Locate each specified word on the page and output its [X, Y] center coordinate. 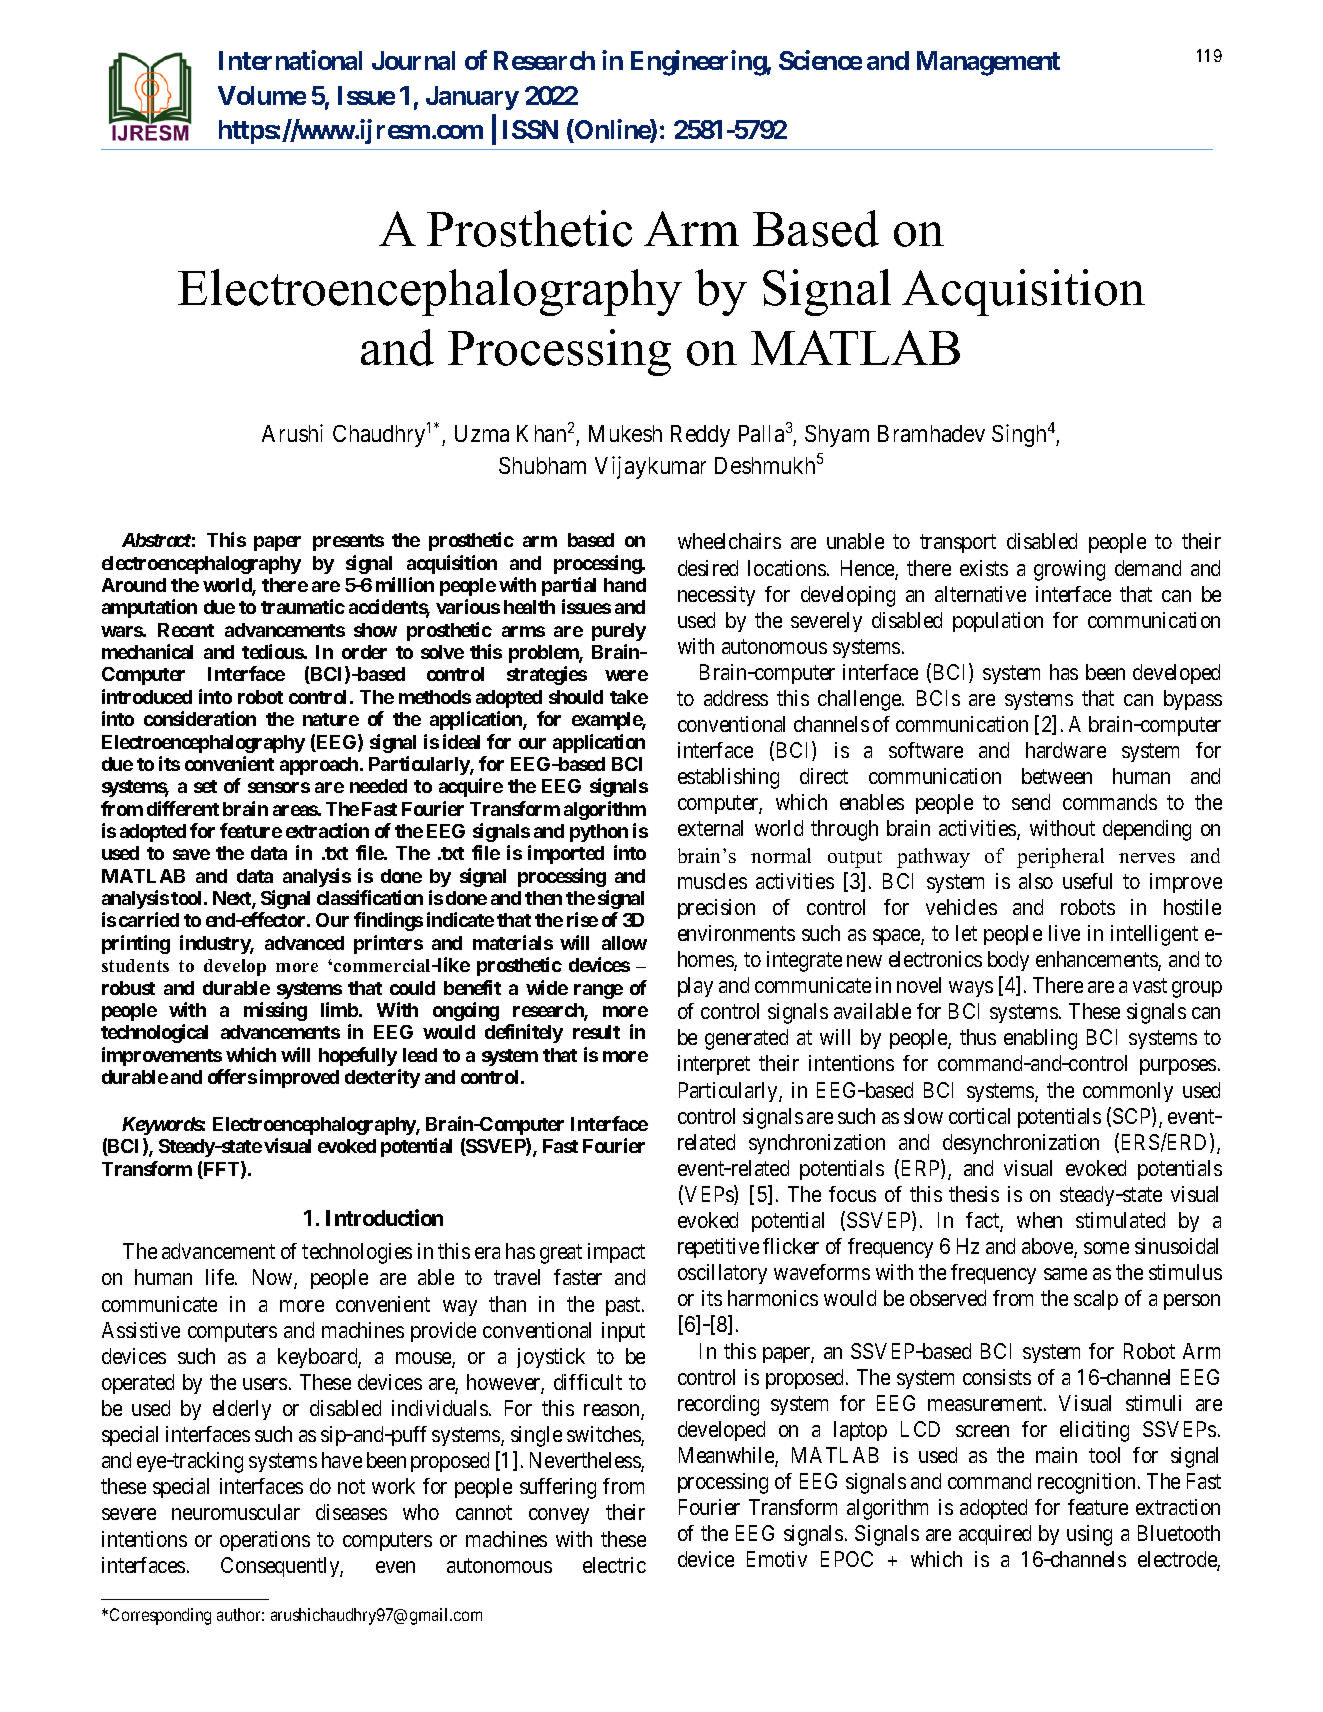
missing [275, 1011]
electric [614, 1565]
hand [625, 585]
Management [988, 63]
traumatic [303, 606]
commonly [1128, 1092]
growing [1069, 570]
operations [265, 1541]
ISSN [530, 129]
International [290, 60]
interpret [714, 1065]
